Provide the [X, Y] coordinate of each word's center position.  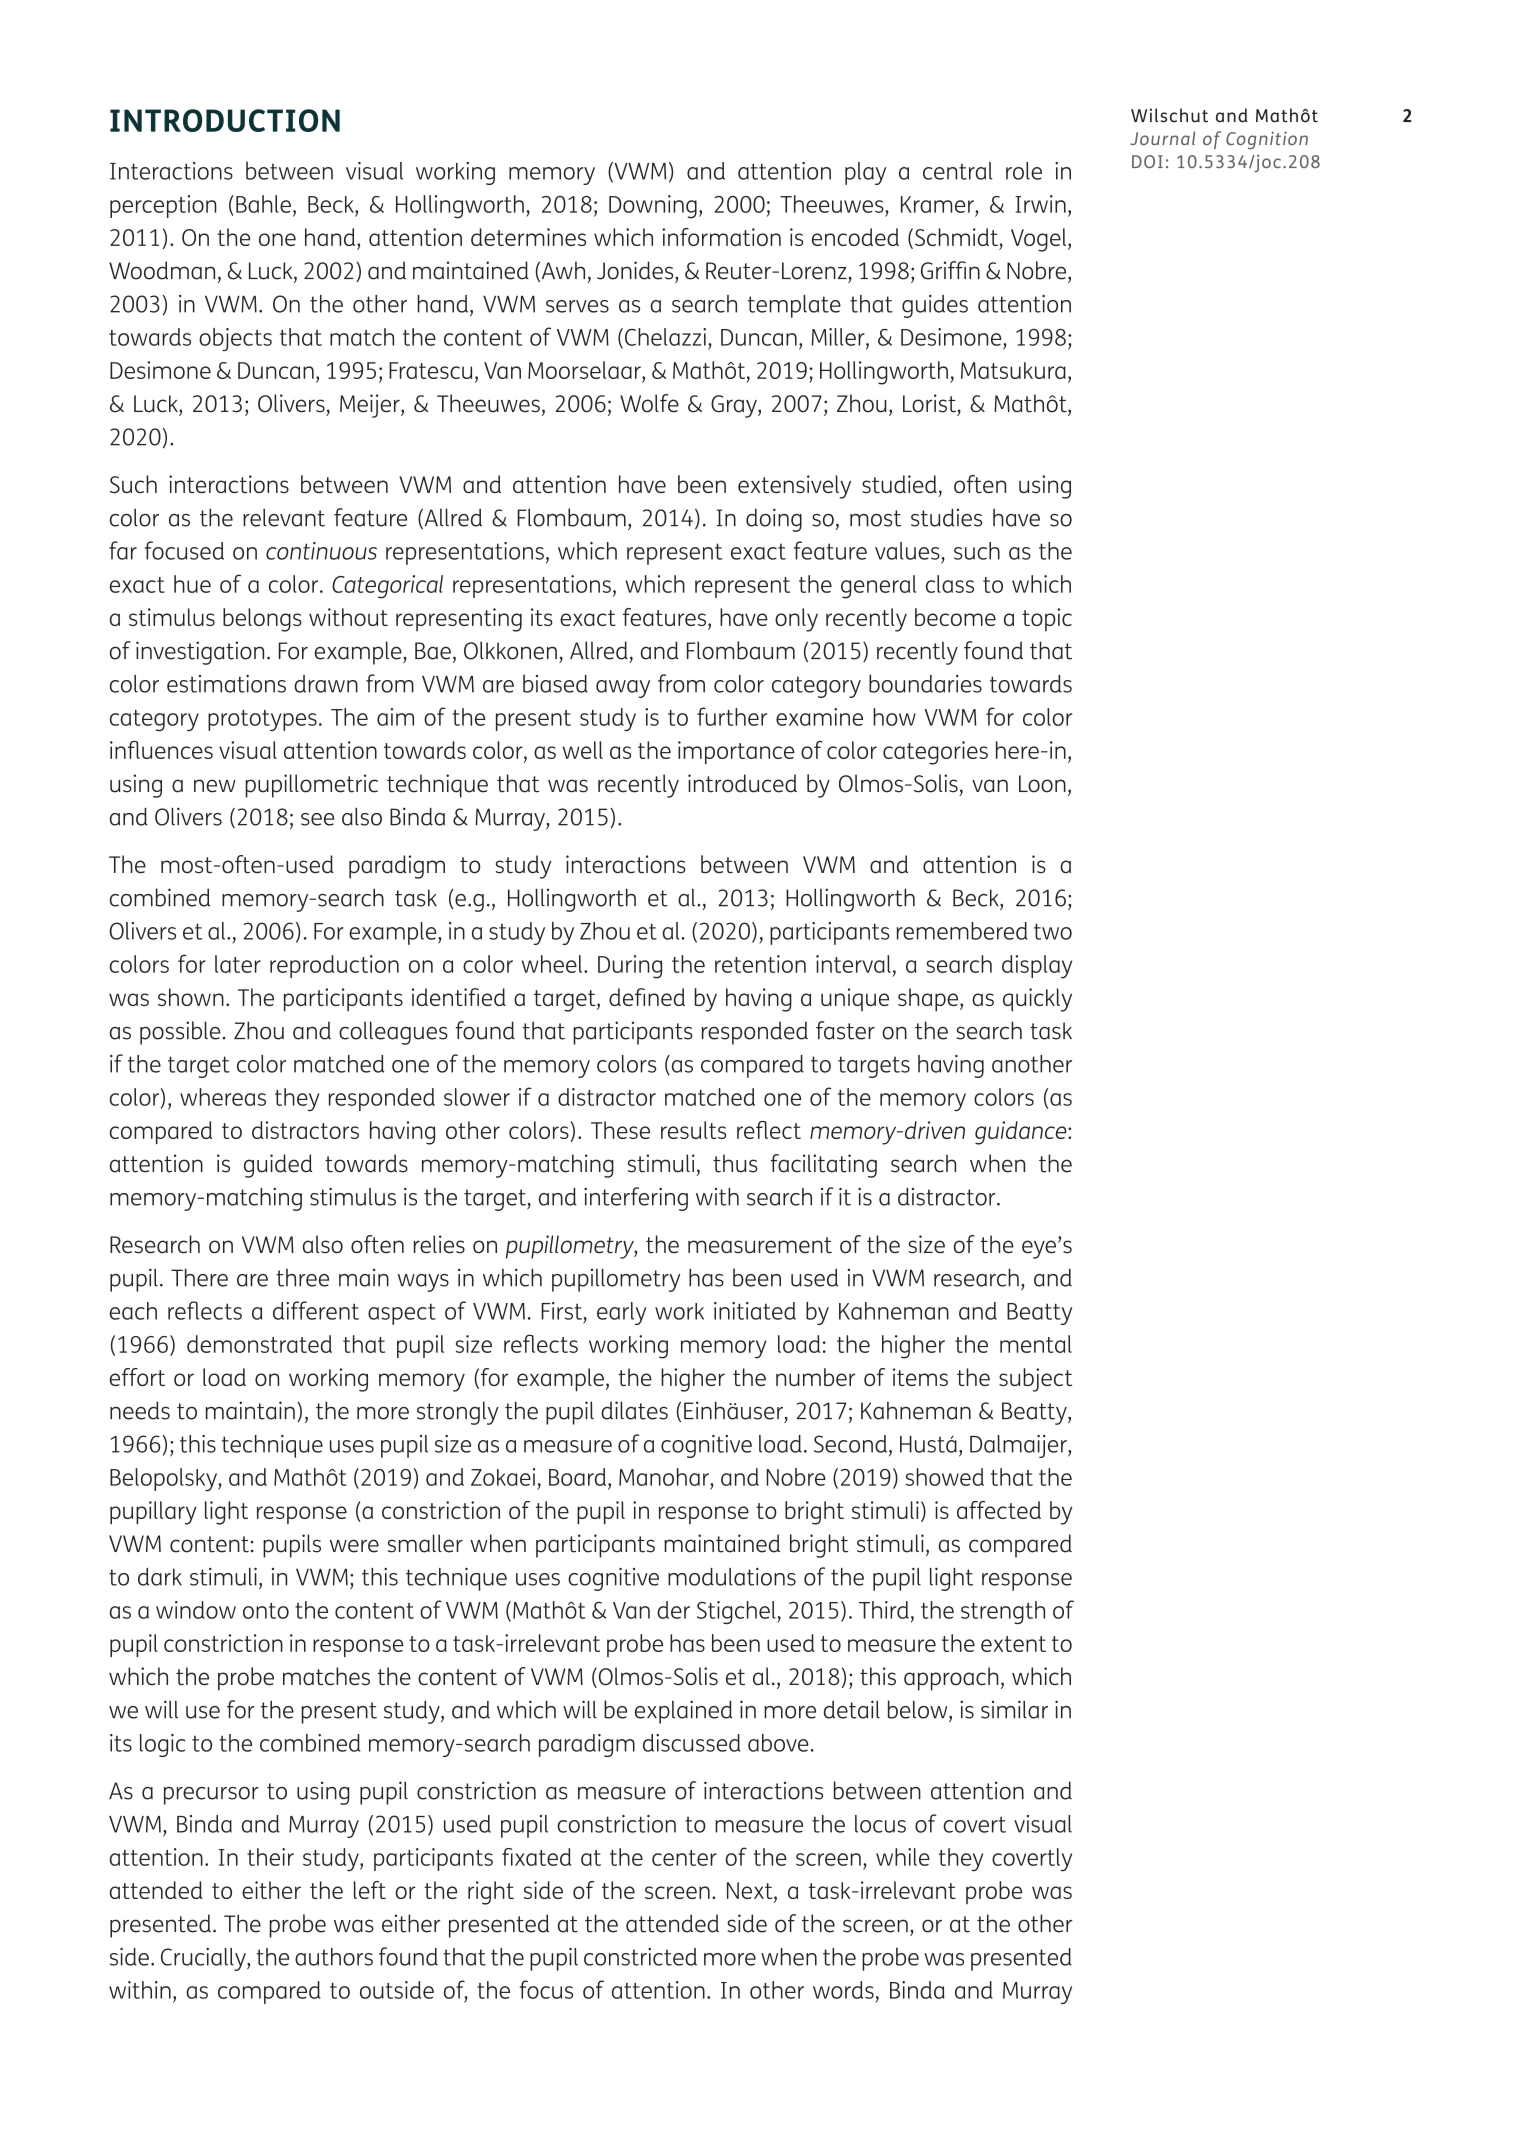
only [796, 620]
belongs [262, 620]
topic [1047, 619]
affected [999, 1510]
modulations [732, 1577]
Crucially [204, 1959]
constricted [640, 1957]
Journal [1162, 138]
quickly [1037, 1000]
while [903, 1857]
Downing [653, 207]
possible [180, 1033]
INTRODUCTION [225, 120]
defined [647, 997]
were [354, 1546]
